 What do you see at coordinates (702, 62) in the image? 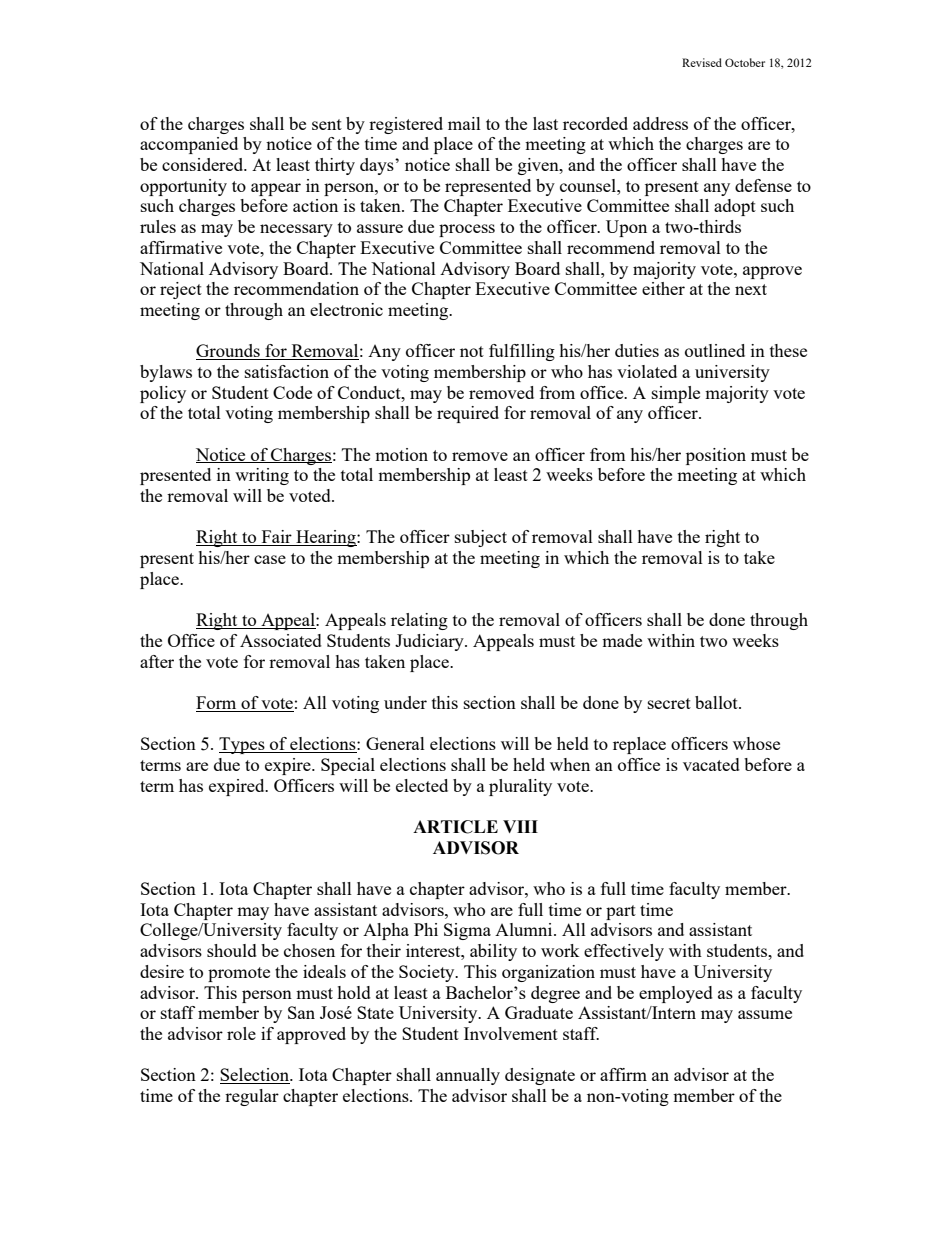
I see `Revised` at bounding box center [702, 62].
